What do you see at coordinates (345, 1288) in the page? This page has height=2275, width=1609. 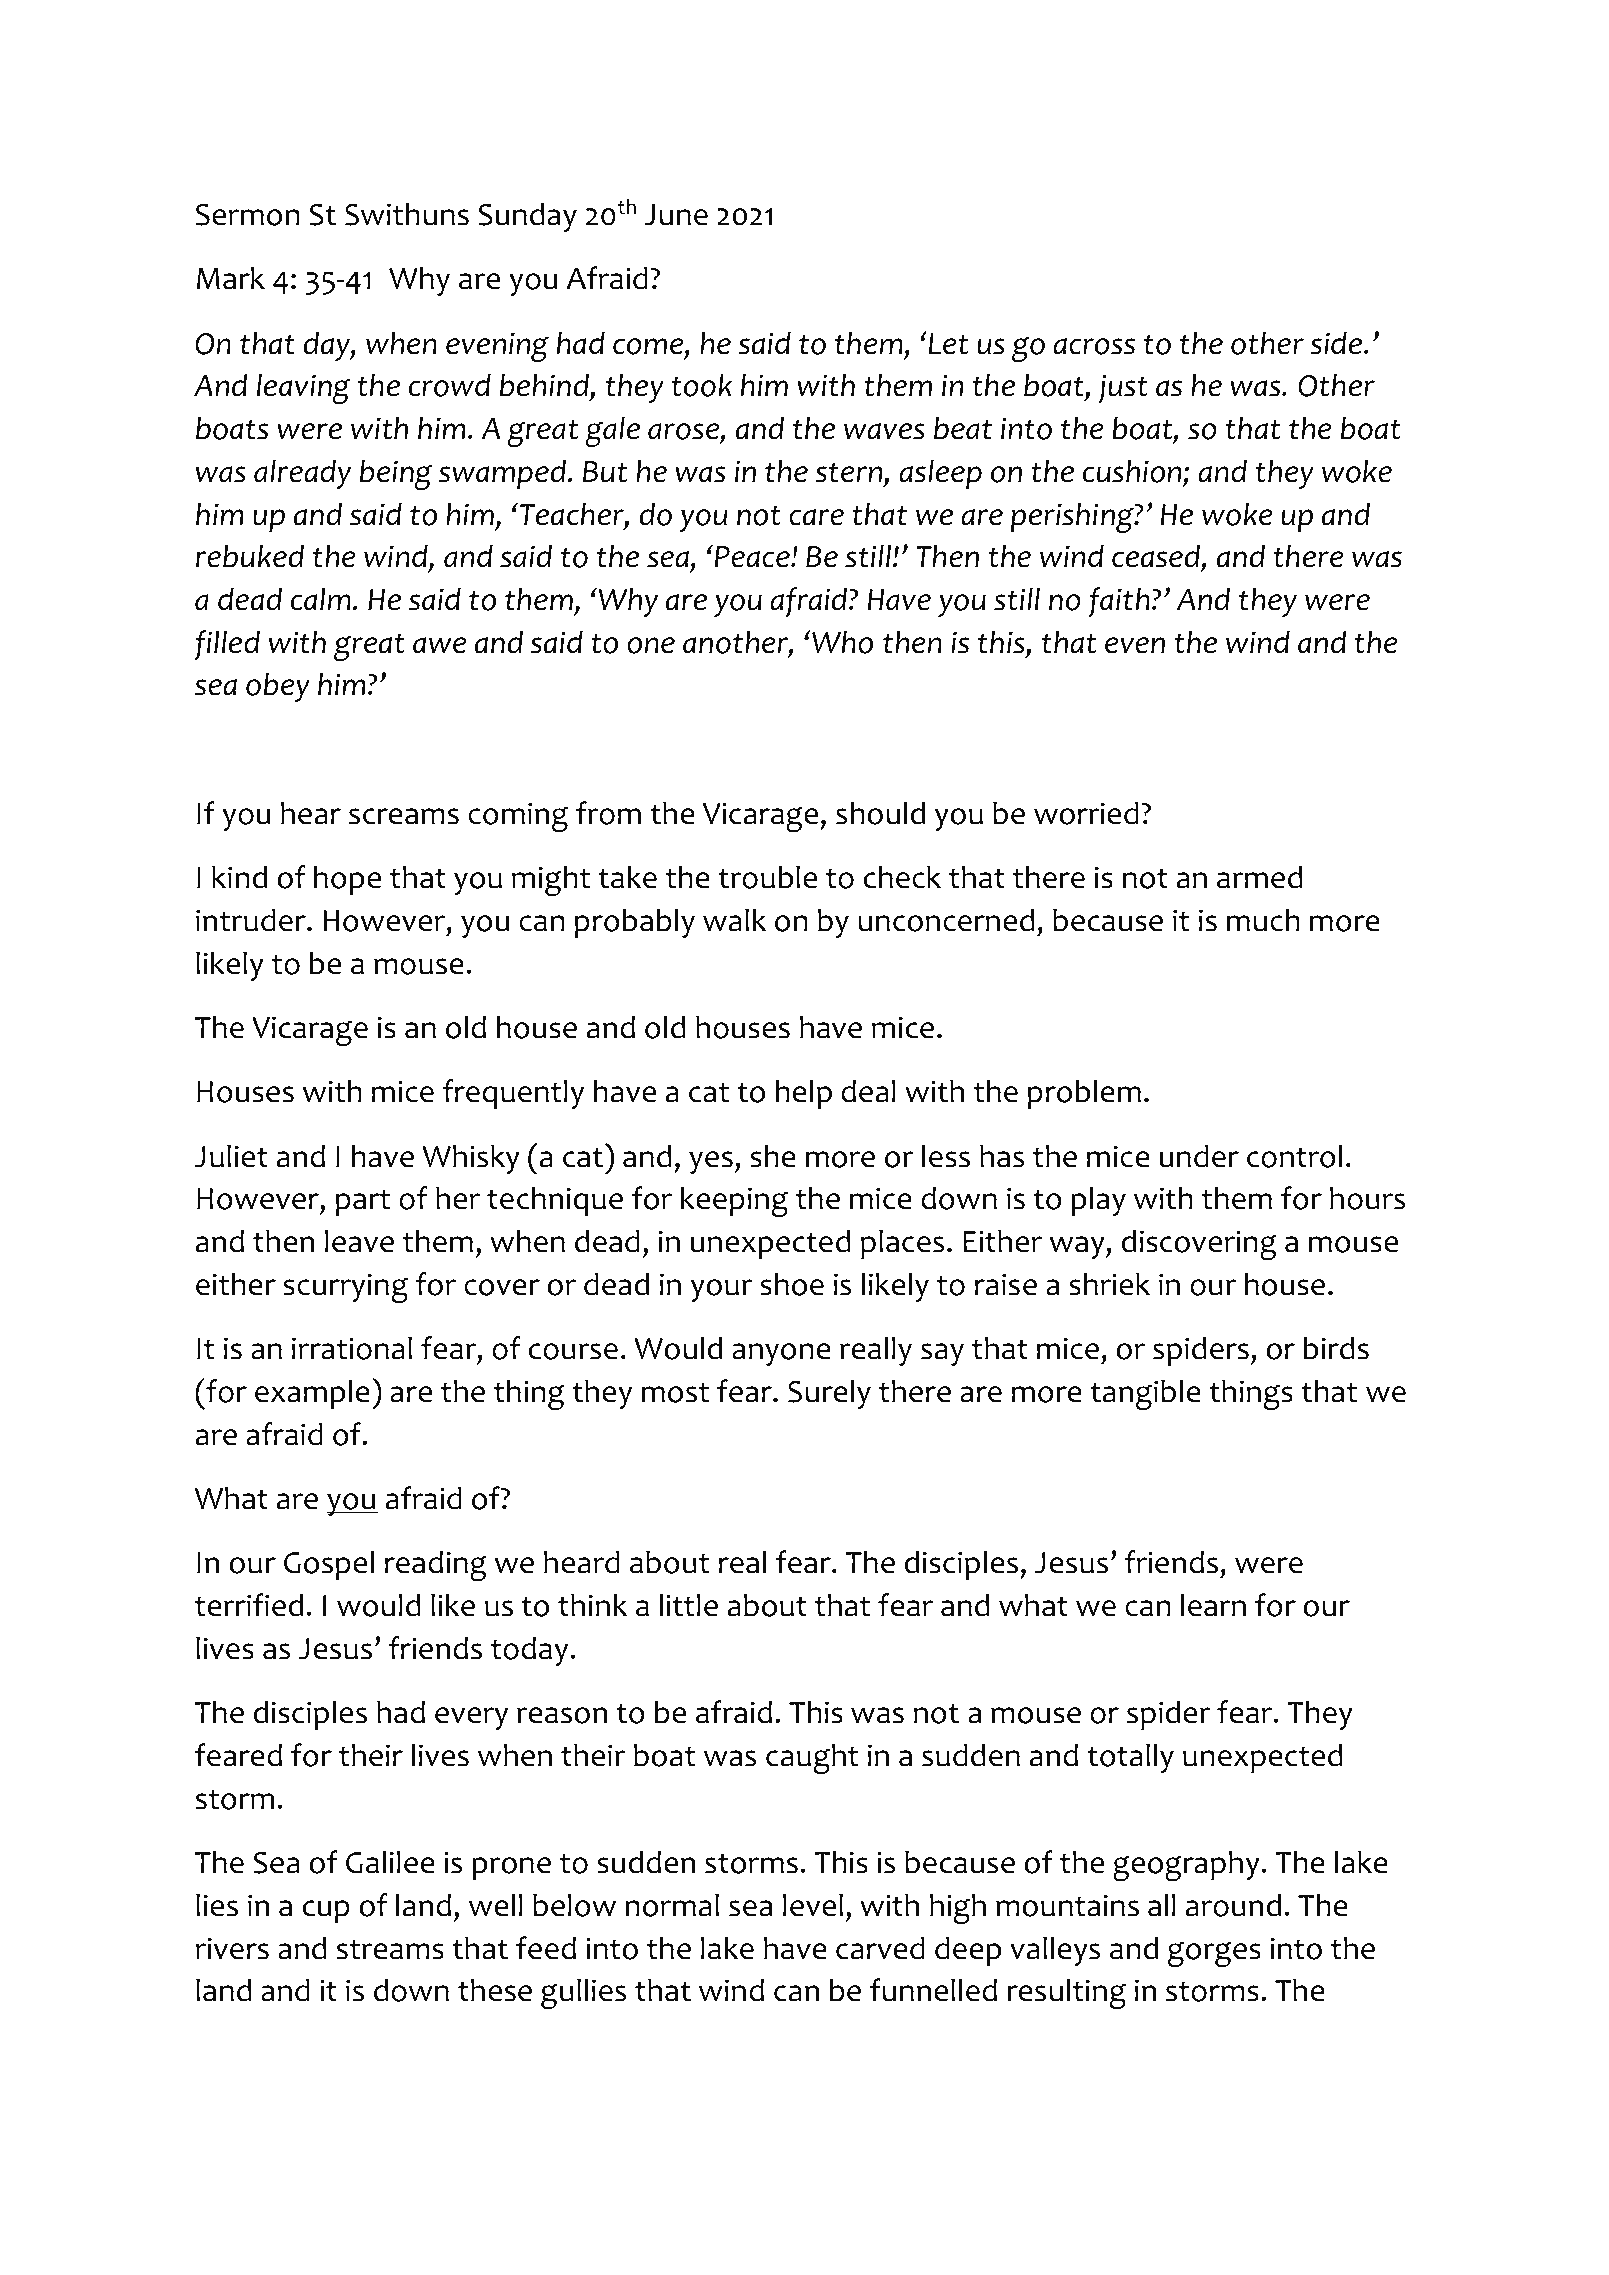 I see `scurrying` at bounding box center [345, 1288].
